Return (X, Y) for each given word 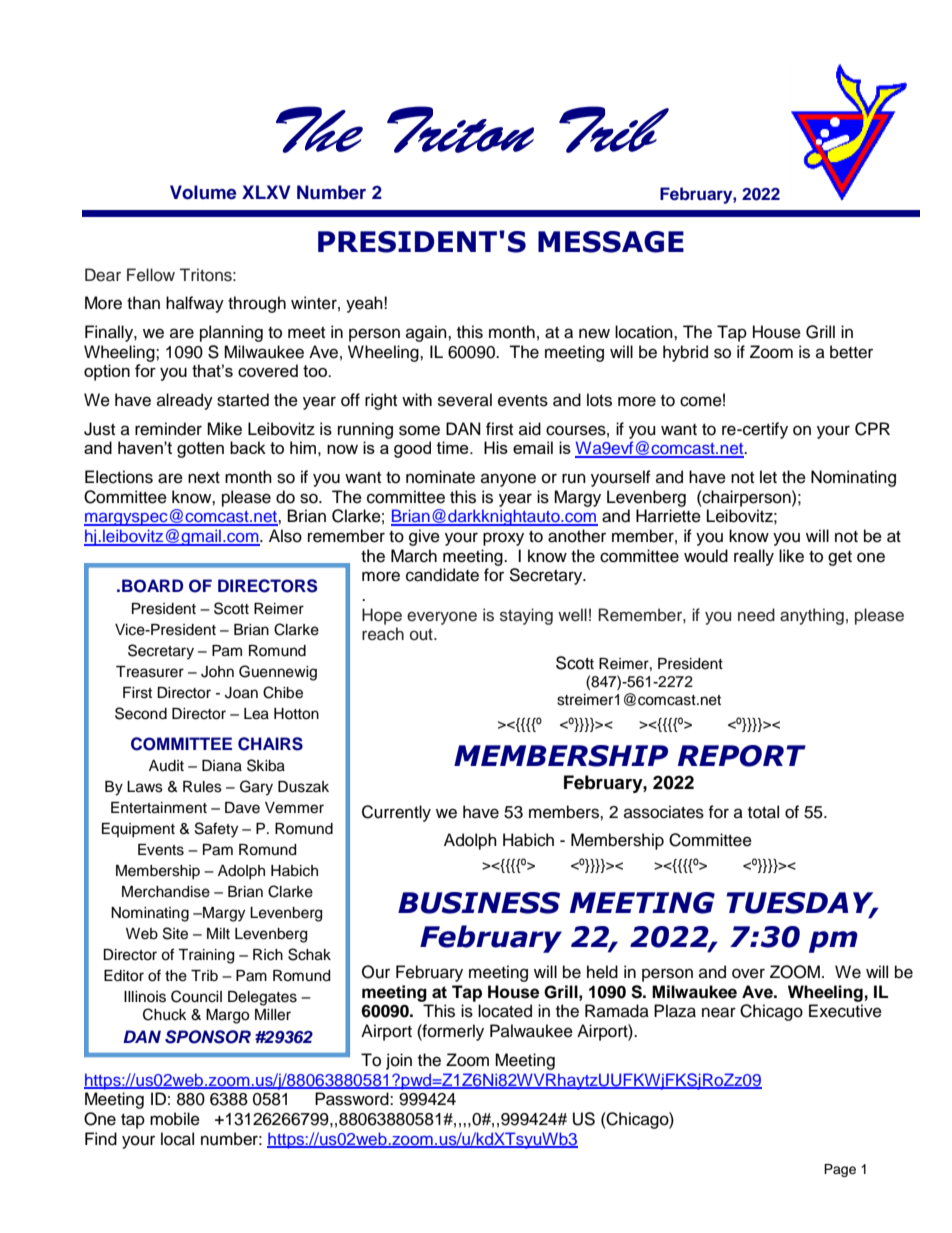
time (454, 447)
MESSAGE (611, 242)
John (217, 672)
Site (175, 933)
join (399, 1061)
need (756, 615)
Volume (203, 192)
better (851, 352)
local (177, 1139)
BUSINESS (479, 903)
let (768, 477)
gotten (200, 450)
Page (840, 1170)
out (422, 635)
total (763, 812)
